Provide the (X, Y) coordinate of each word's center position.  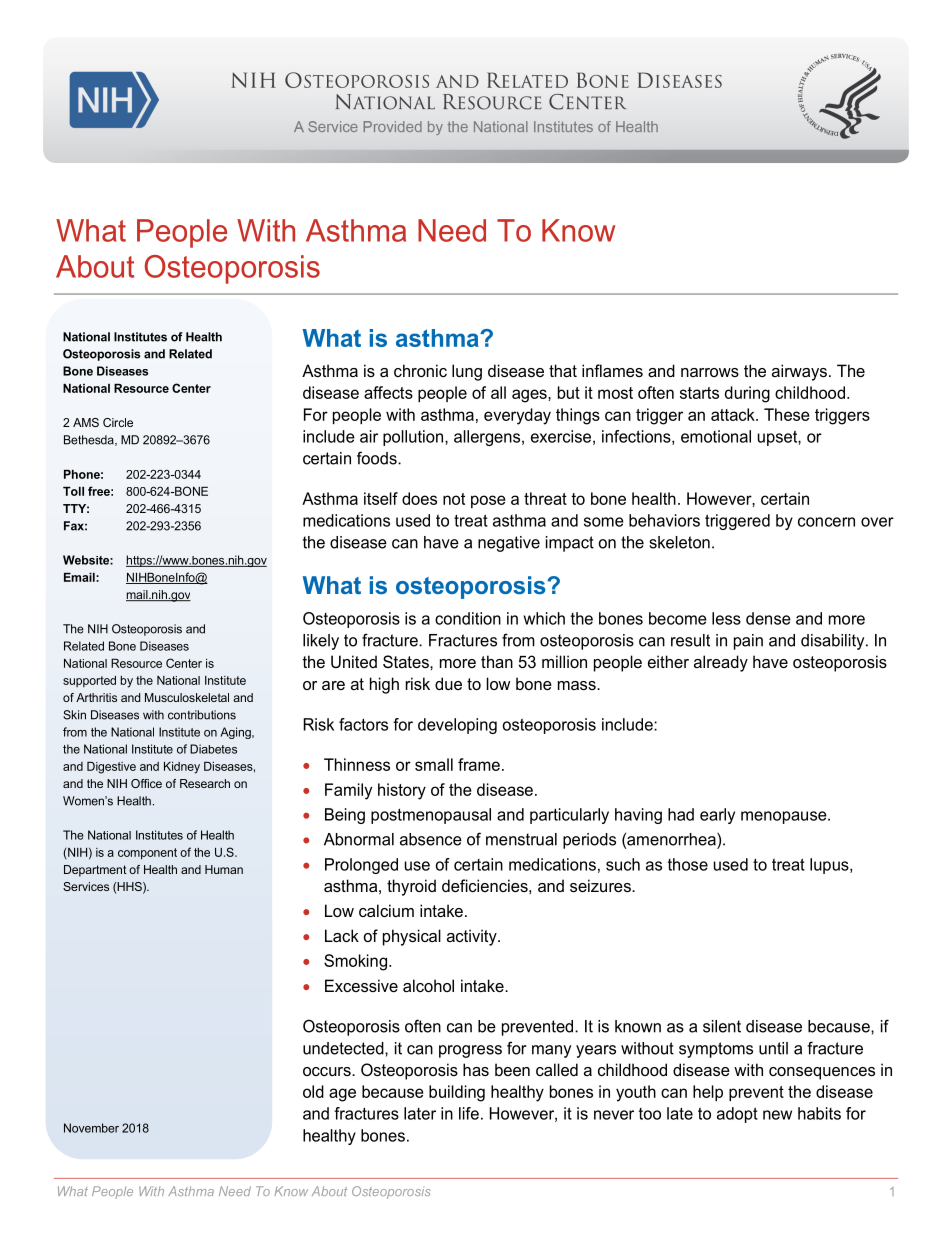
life (469, 1113)
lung (467, 372)
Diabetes (213, 749)
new (777, 1115)
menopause (785, 817)
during (747, 394)
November (91, 1128)
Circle (118, 422)
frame (479, 764)
